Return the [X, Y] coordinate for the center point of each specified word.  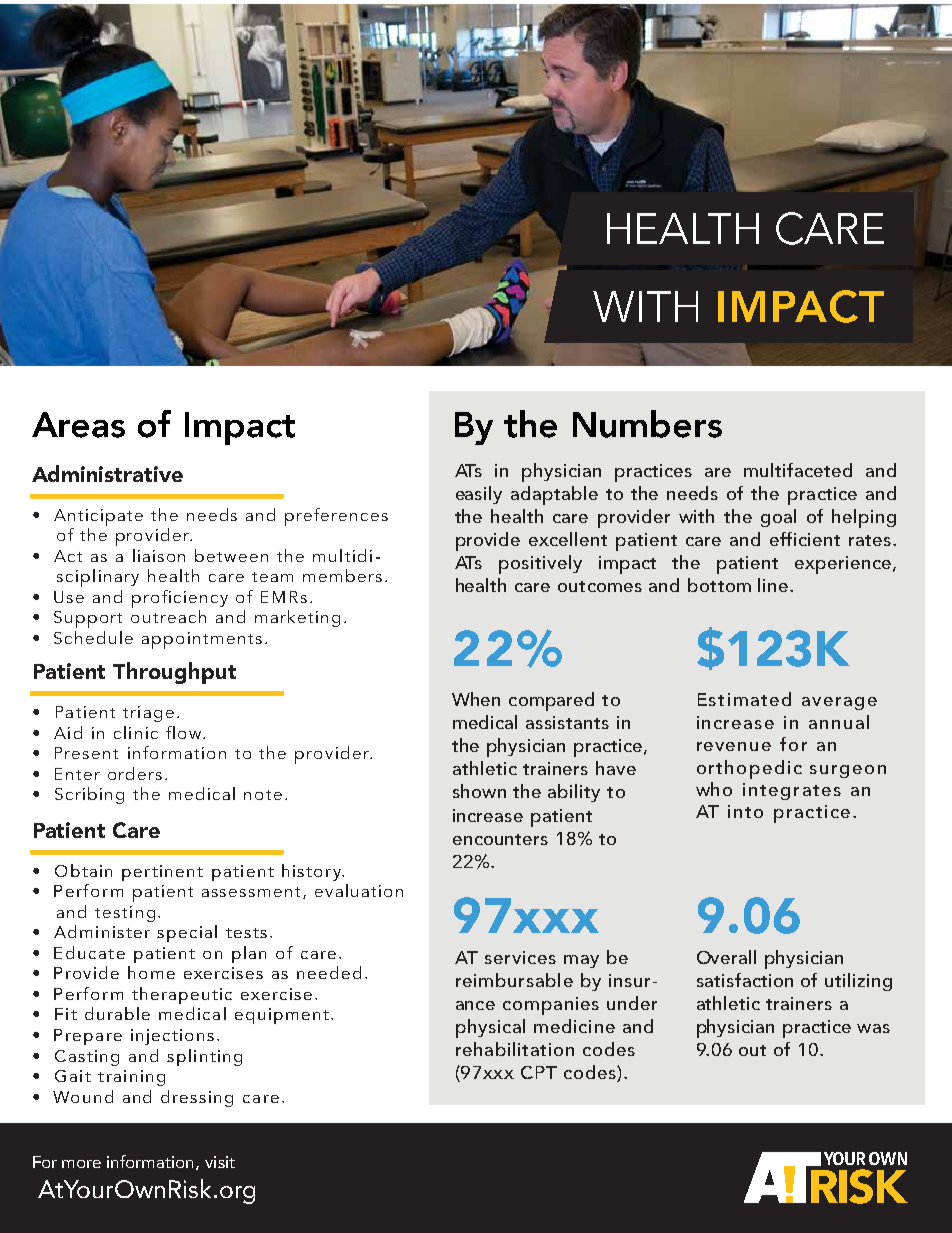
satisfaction [745, 980]
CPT [539, 1072]
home [151, 972]
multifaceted [798, 470]
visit [220, 1162]
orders [135, 773]
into [745, 811]
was [873, 1028]
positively [540, 564]
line [774, 585]
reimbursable [514, 980]
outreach [168, 616]
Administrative [107, 473]
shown [479, 791]
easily [479, 495]
